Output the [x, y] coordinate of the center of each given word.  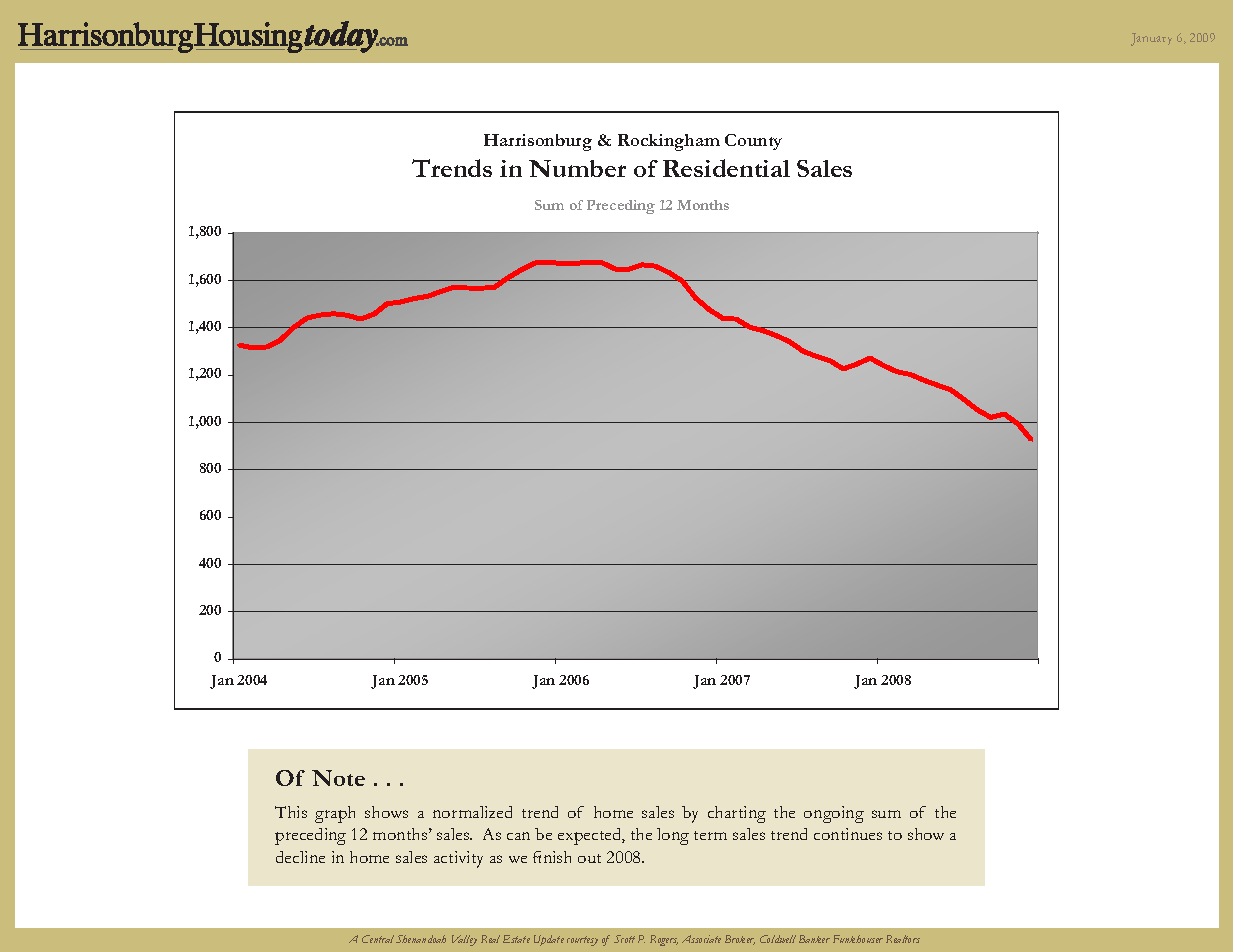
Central [378, 939]
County [753, 142]
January [1151, 39]
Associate [701, 939]
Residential [726, 168]
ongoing [834, 814]
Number [577, 168]
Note [338, 778]
